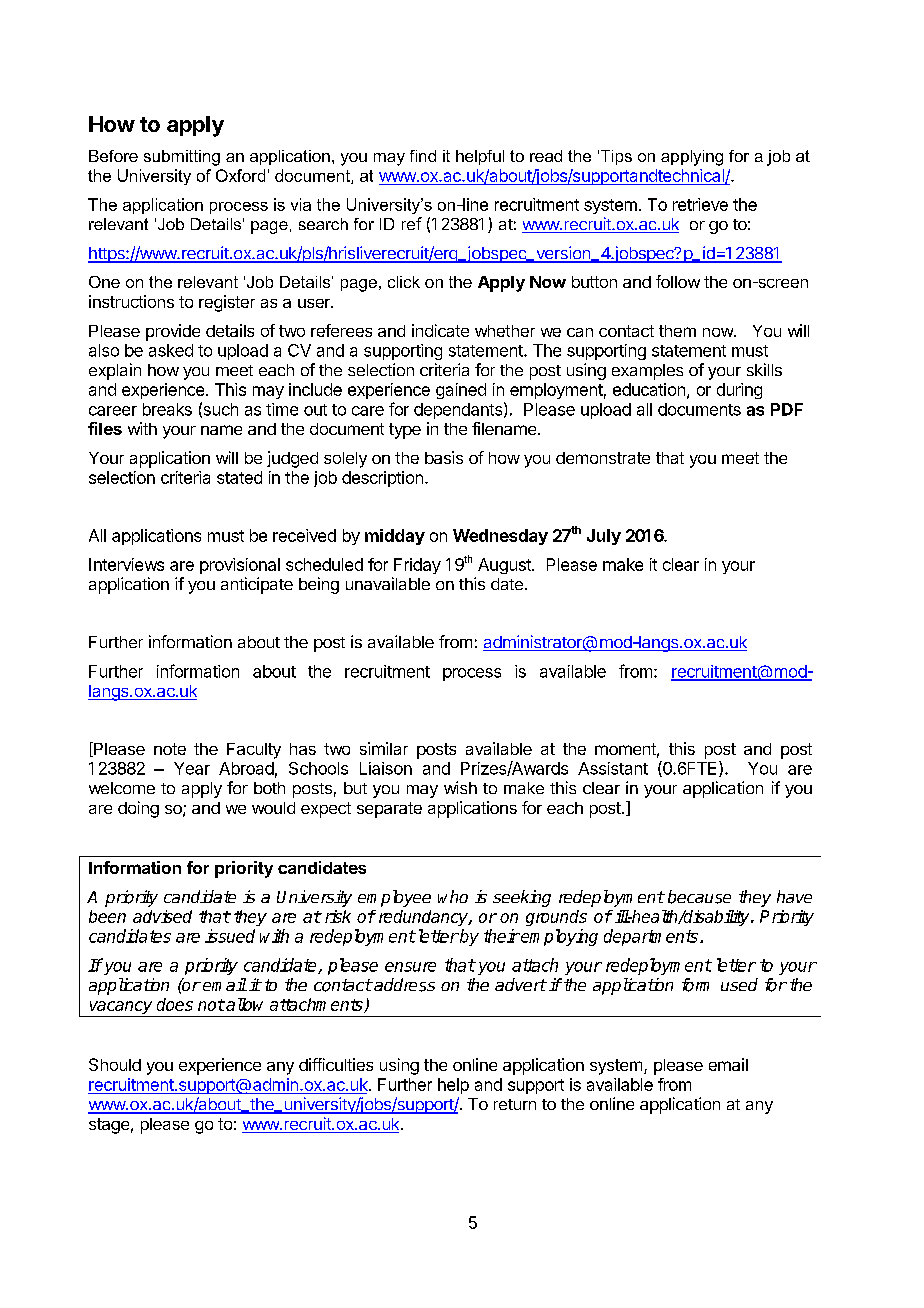  What do you see at coordinates (700, 204) in the screenshot?
I see `retrieve` at bounding box center [700, 204].
